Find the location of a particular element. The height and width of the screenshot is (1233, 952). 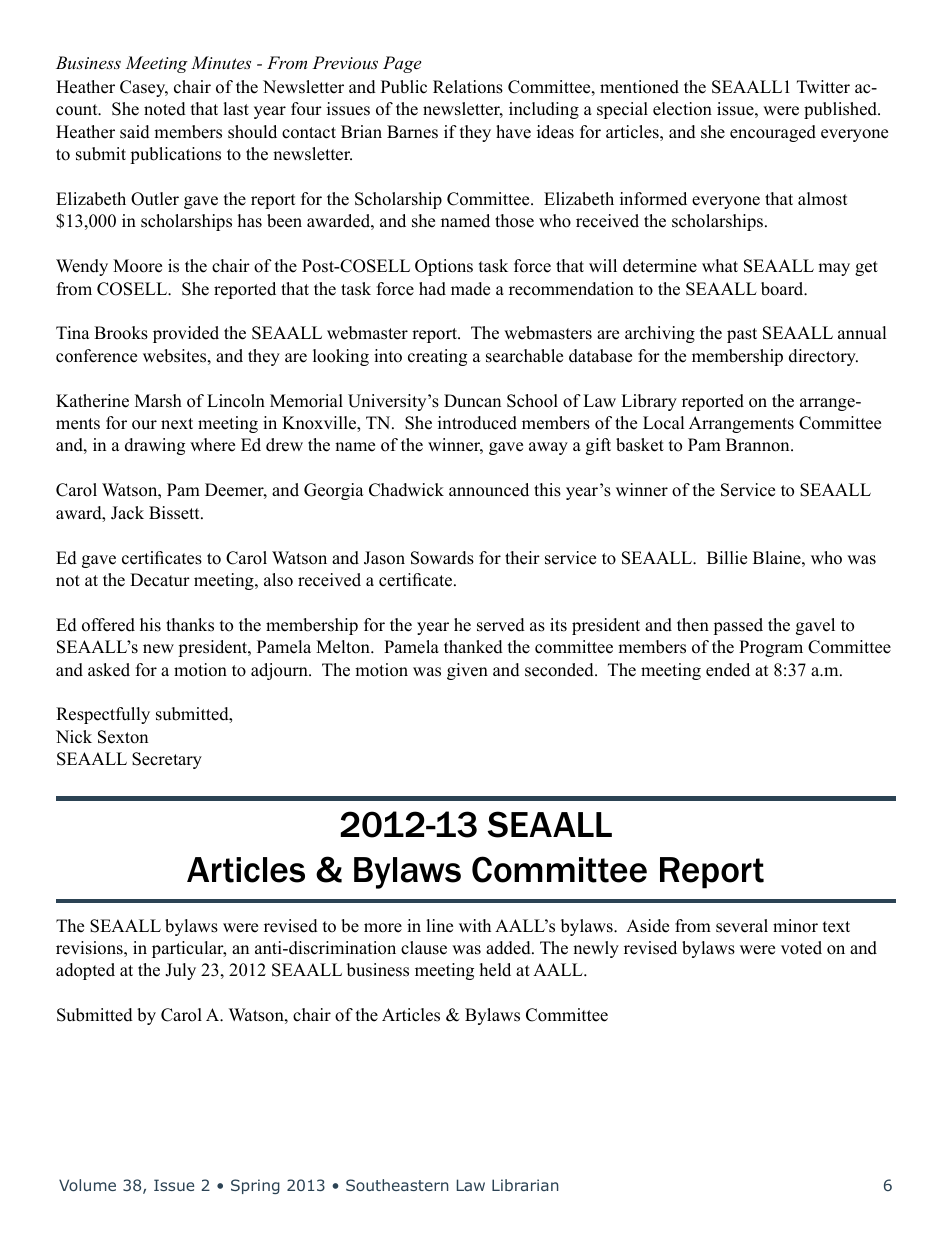

with is located at coordinates (475, 925).
